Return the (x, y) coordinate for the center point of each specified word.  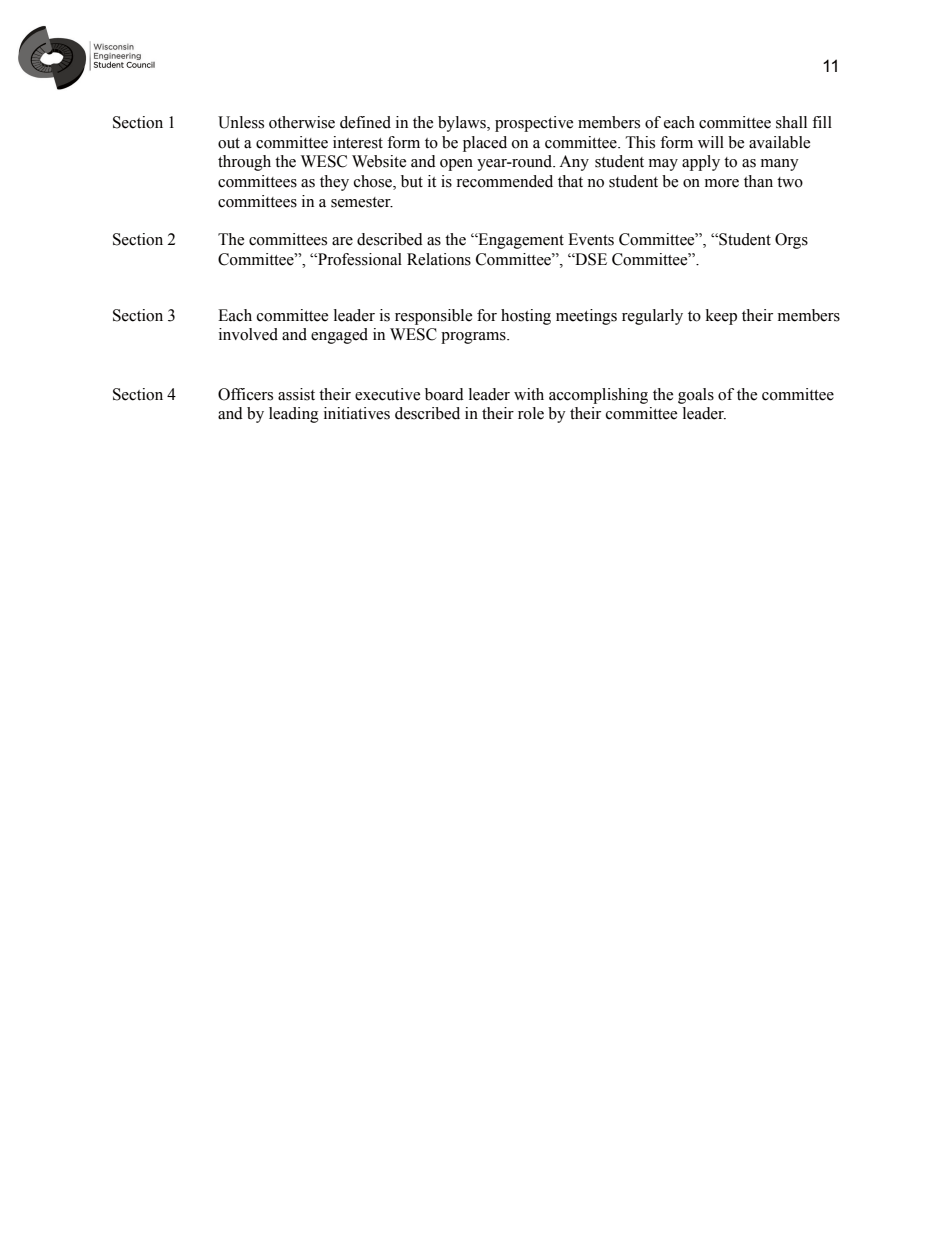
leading (294, 415)
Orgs (791, 241)
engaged (339, 336)
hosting (526, 317)
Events (591, 239)
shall (791, 122)
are (342, 241)
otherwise (302, 122)
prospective (534, 124)
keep (721, 317)
